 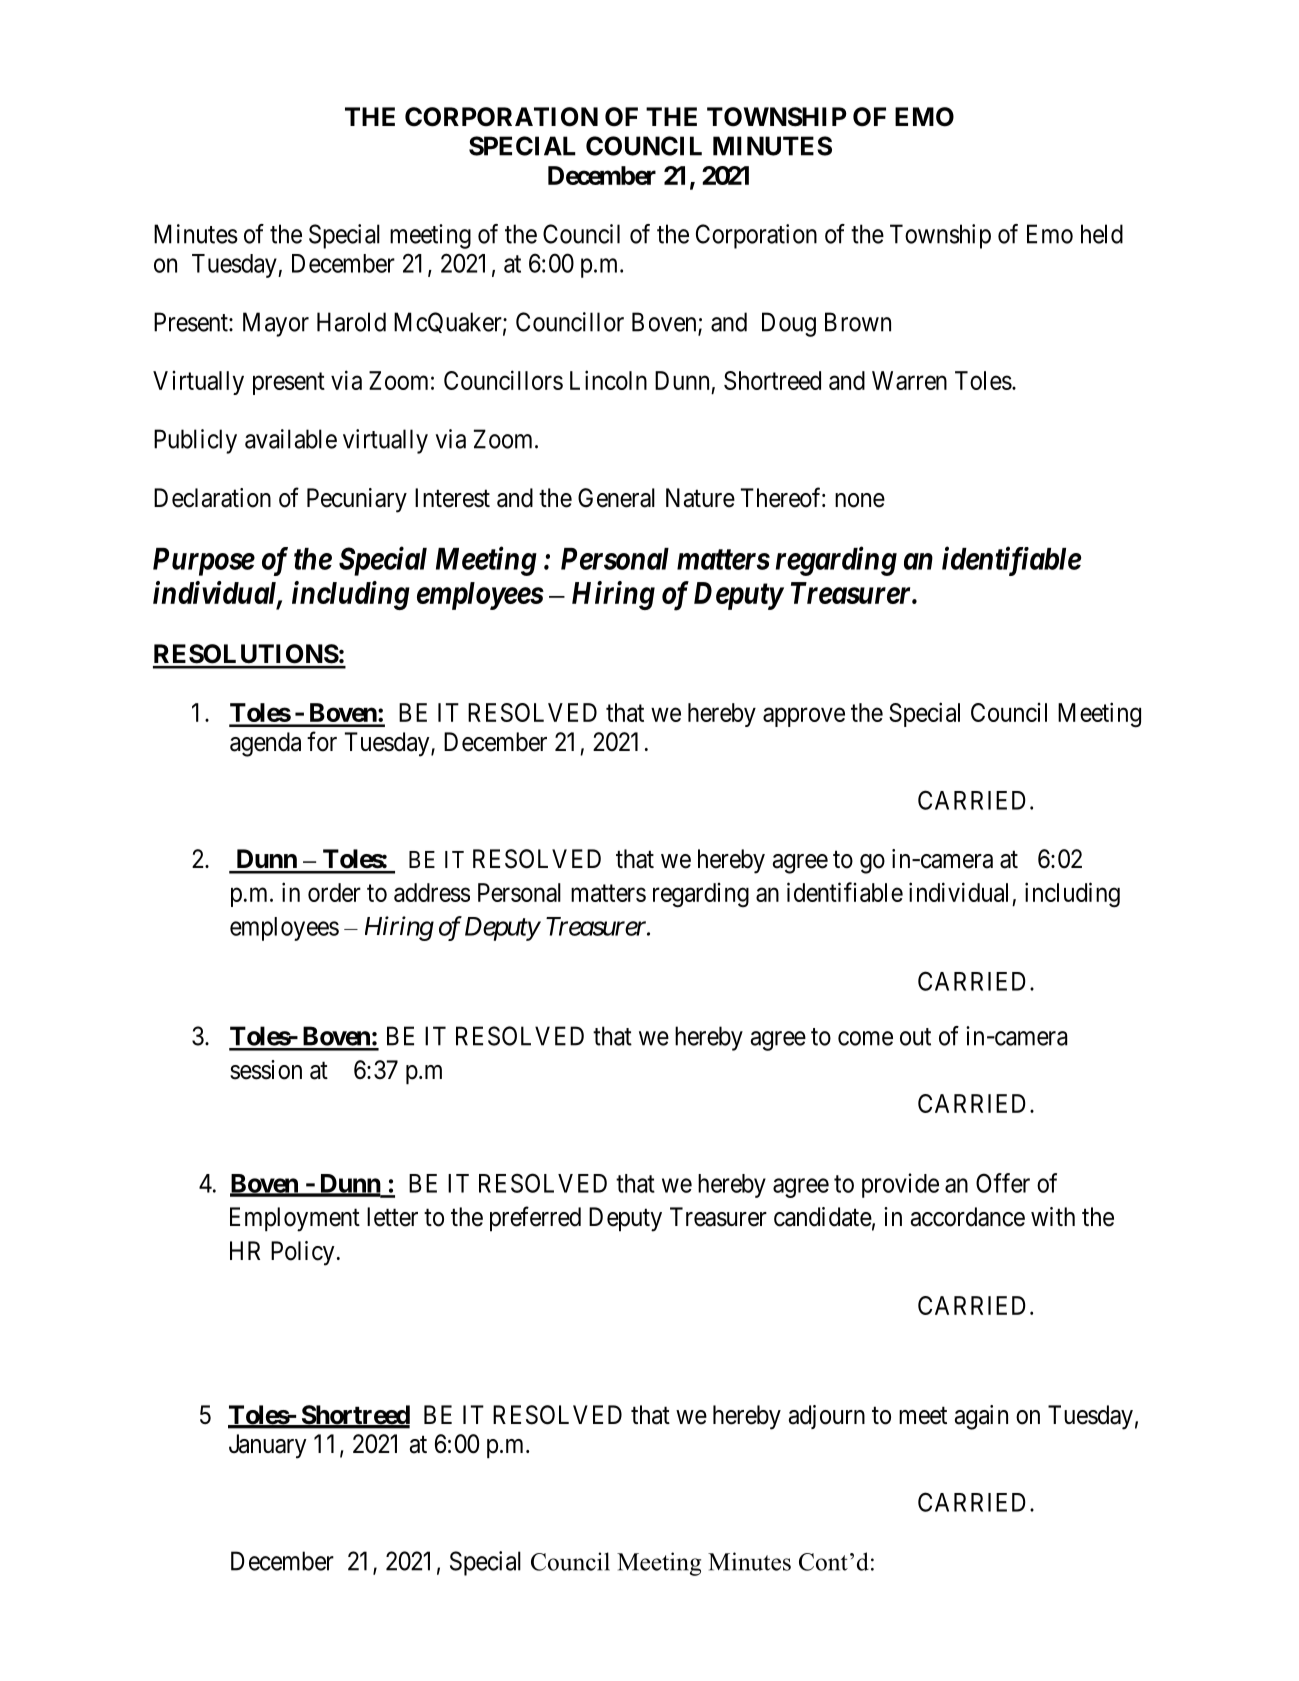 I want to click on Offer, so click(x=1003, y=1183).
